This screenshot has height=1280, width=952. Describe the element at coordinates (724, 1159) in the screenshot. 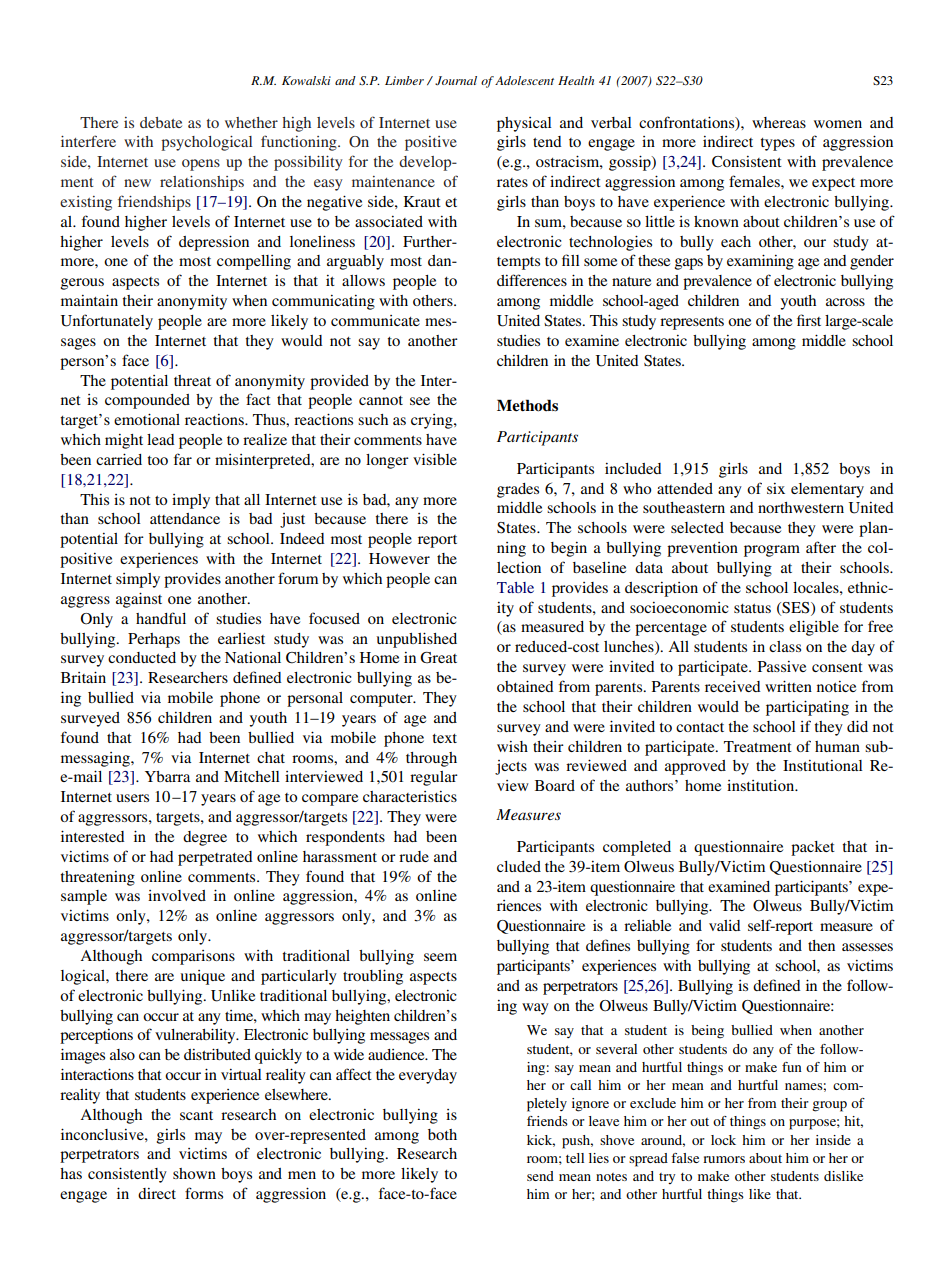

I see `rumors` at that location.
